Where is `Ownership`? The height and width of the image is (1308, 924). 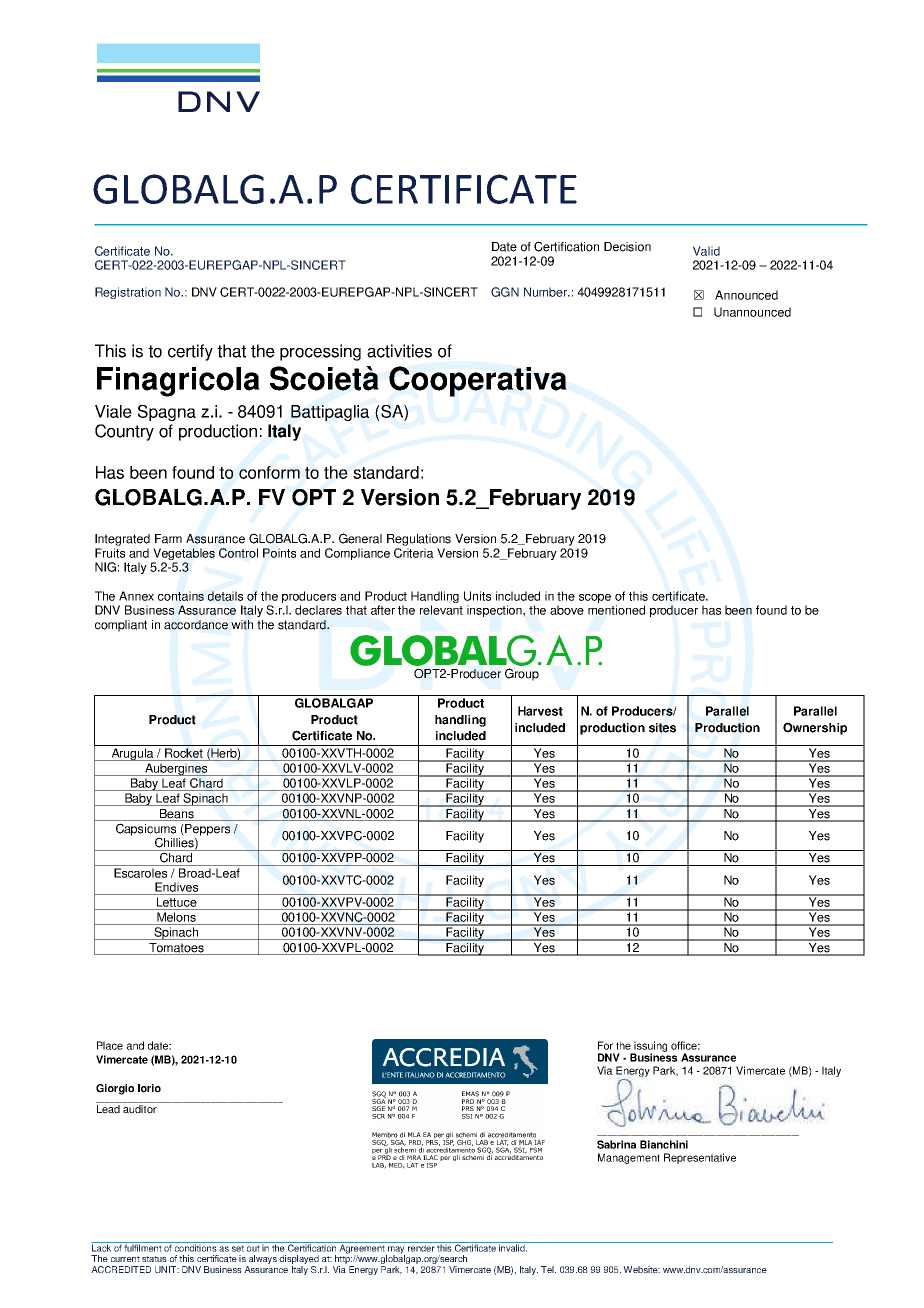
Ownership is located at coordinates (815, 728).
